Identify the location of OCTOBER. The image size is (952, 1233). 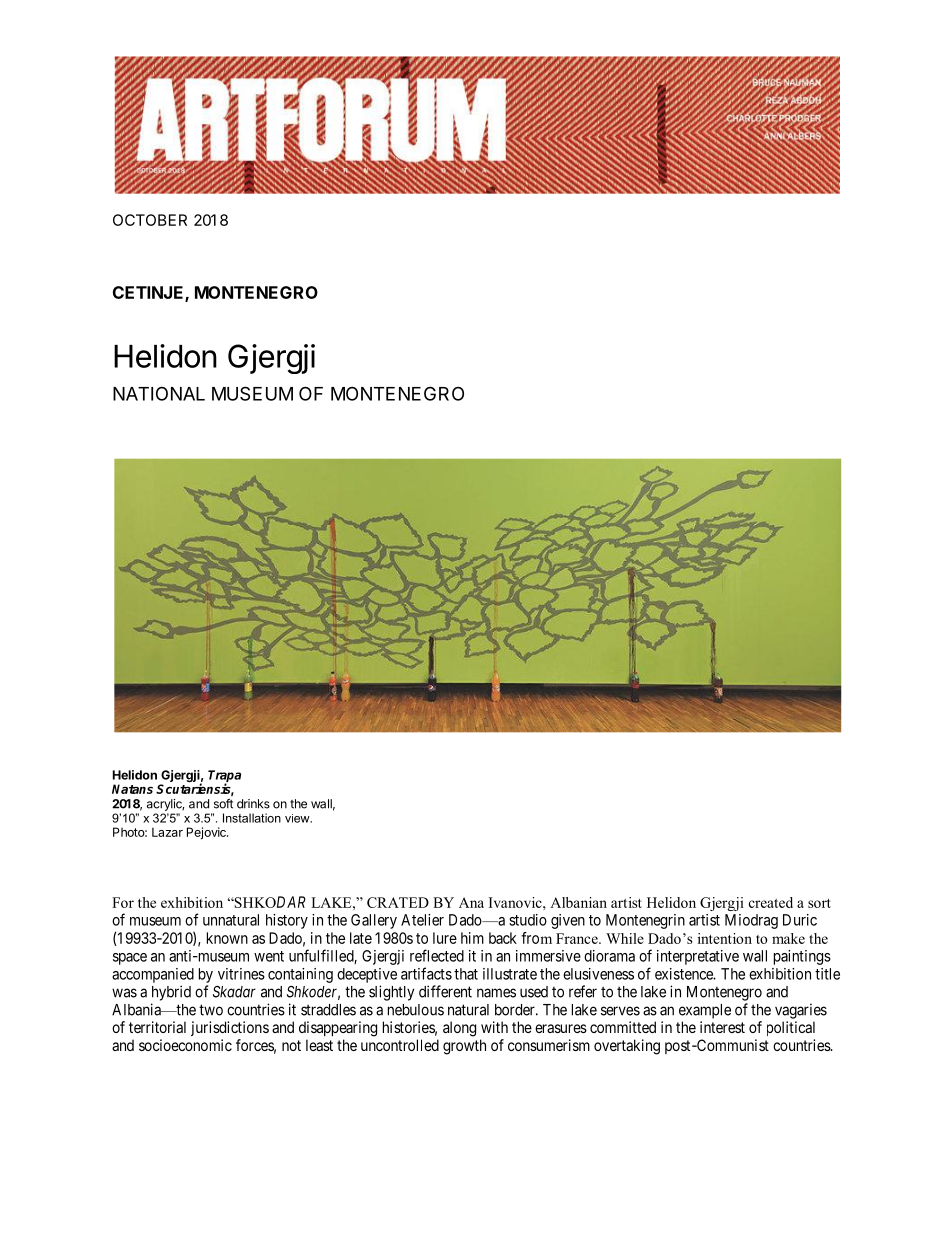
(150, 220).
